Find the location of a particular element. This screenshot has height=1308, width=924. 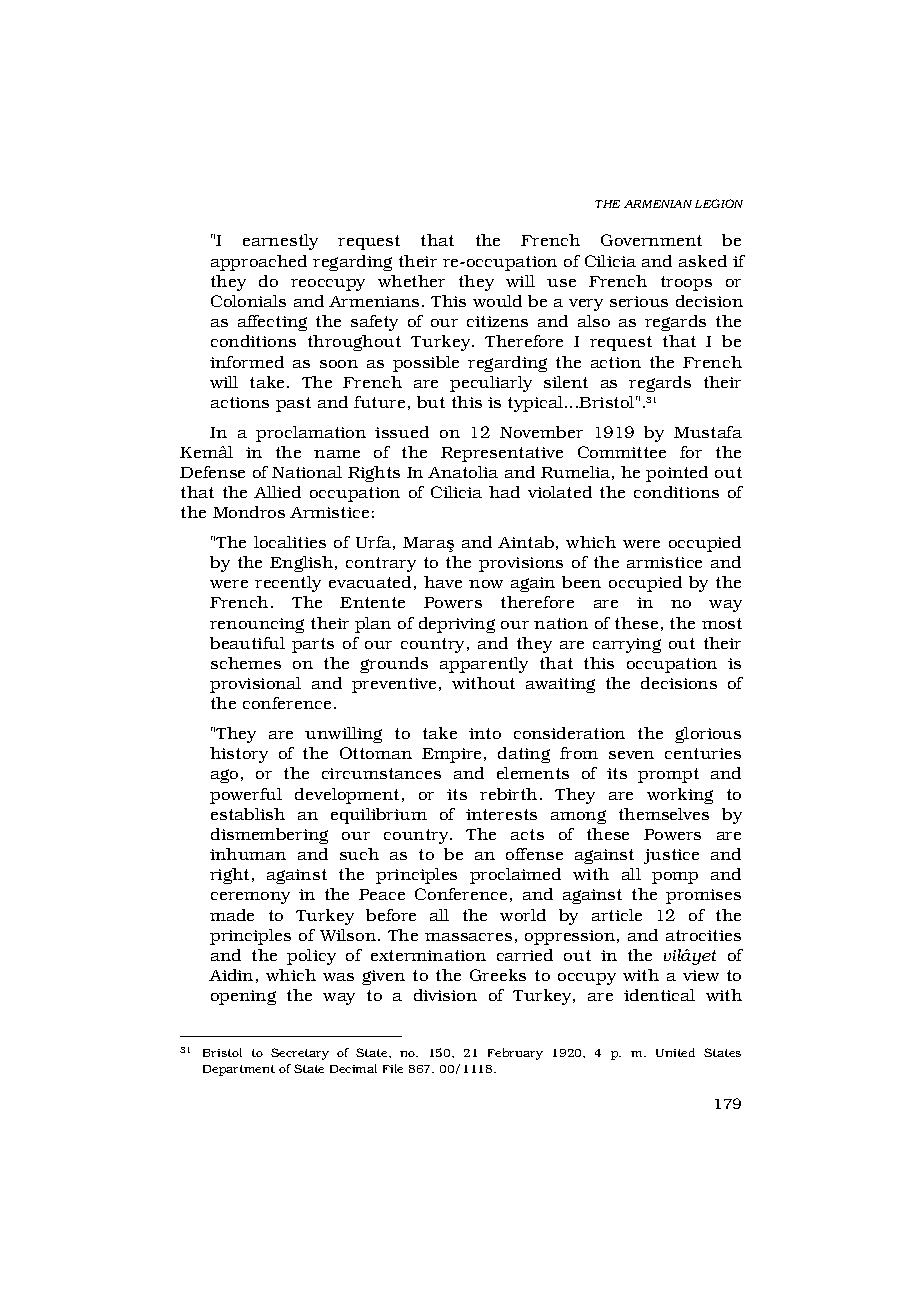

carrying is located at coordinates (627, 645).
